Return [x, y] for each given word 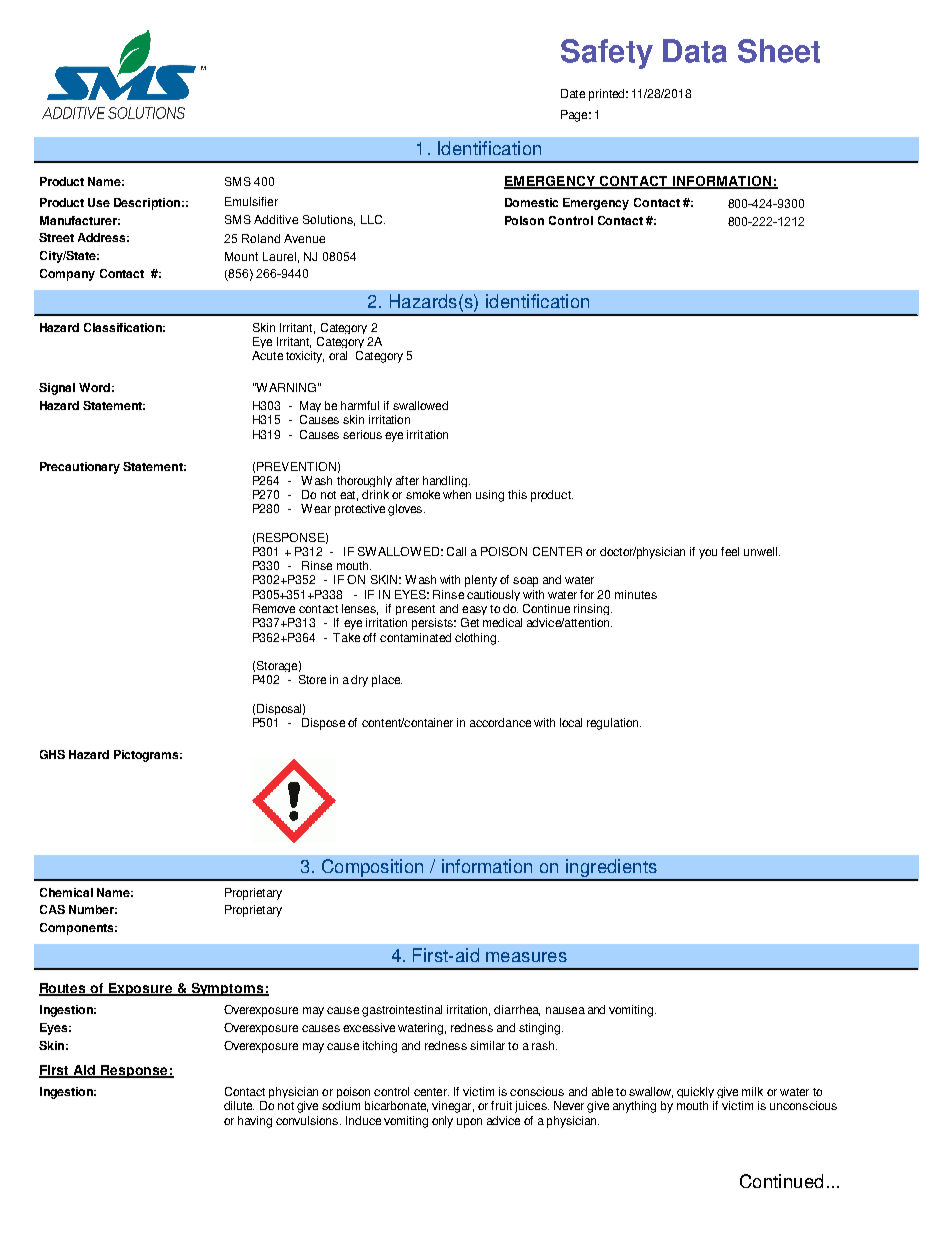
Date [573, 93]
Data [695, 51]
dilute [239, 1105]
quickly [695, 1092]
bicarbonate [396, 1106]
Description [147, 204]
